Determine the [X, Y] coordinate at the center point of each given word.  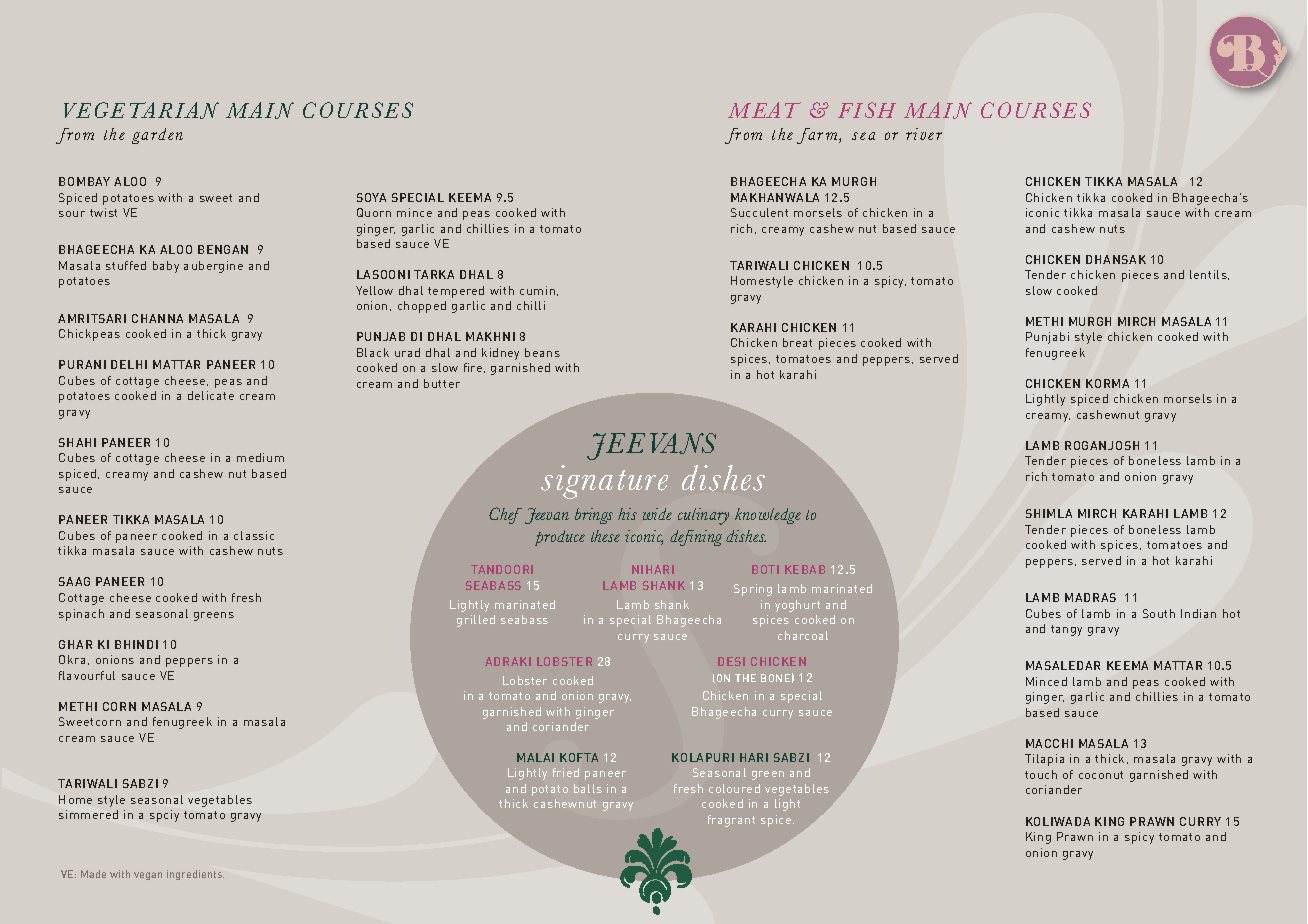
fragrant [731, 821]
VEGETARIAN [141, 110]
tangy [1066, 630]
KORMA [1107, 383]
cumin [539, 291]
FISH [867, 110]
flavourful [87, 675]
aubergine [213, 267]
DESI [731, 661]
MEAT [764, 110]
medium [260, 457]
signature [604, 482]
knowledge [768, 516]
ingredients [195, 875]
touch [1041, 774]
